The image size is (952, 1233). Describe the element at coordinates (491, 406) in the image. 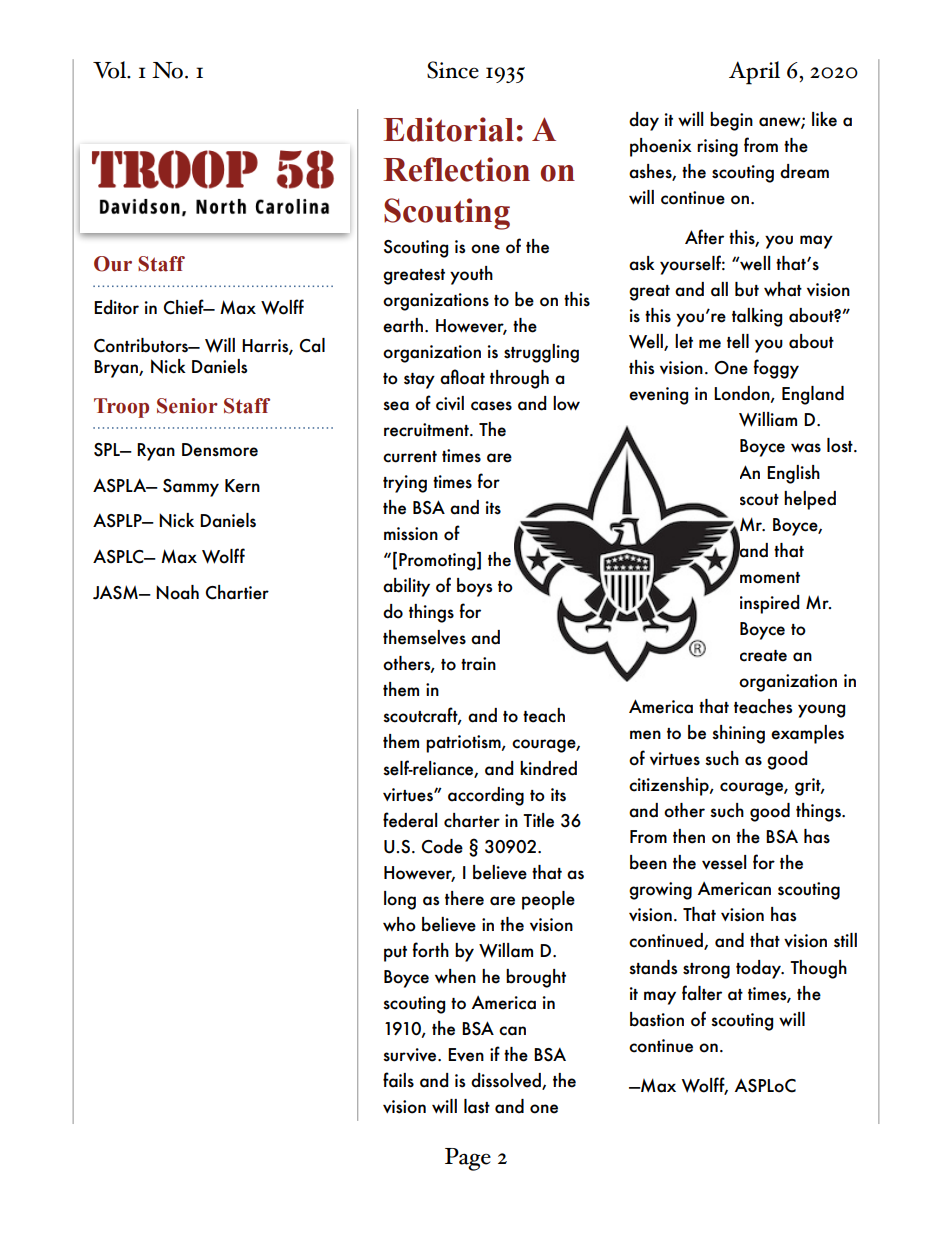

I see `cases` at that location.
